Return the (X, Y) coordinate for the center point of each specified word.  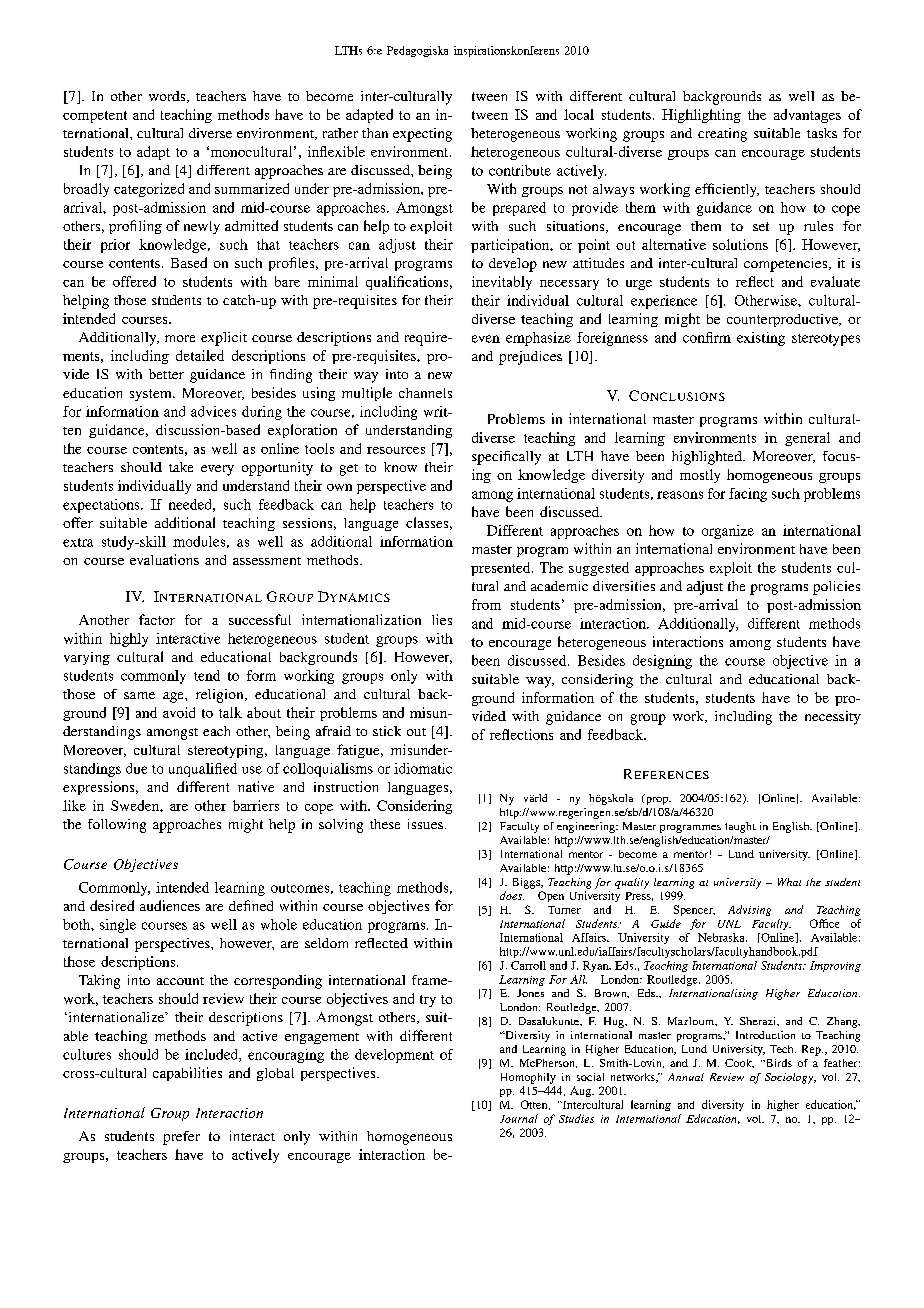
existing (761, 339)
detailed (200, 355)
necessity (833, 718)
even (486, 339)
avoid (179, 712)
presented (502, 569)
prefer (181, 1138)
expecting (422, 135)
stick (387, 731)
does (512, 895)
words (168, 97)
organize (728, 532)
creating (722, 135)
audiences (170, 905)
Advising (749, 910)
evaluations (164, 559)
